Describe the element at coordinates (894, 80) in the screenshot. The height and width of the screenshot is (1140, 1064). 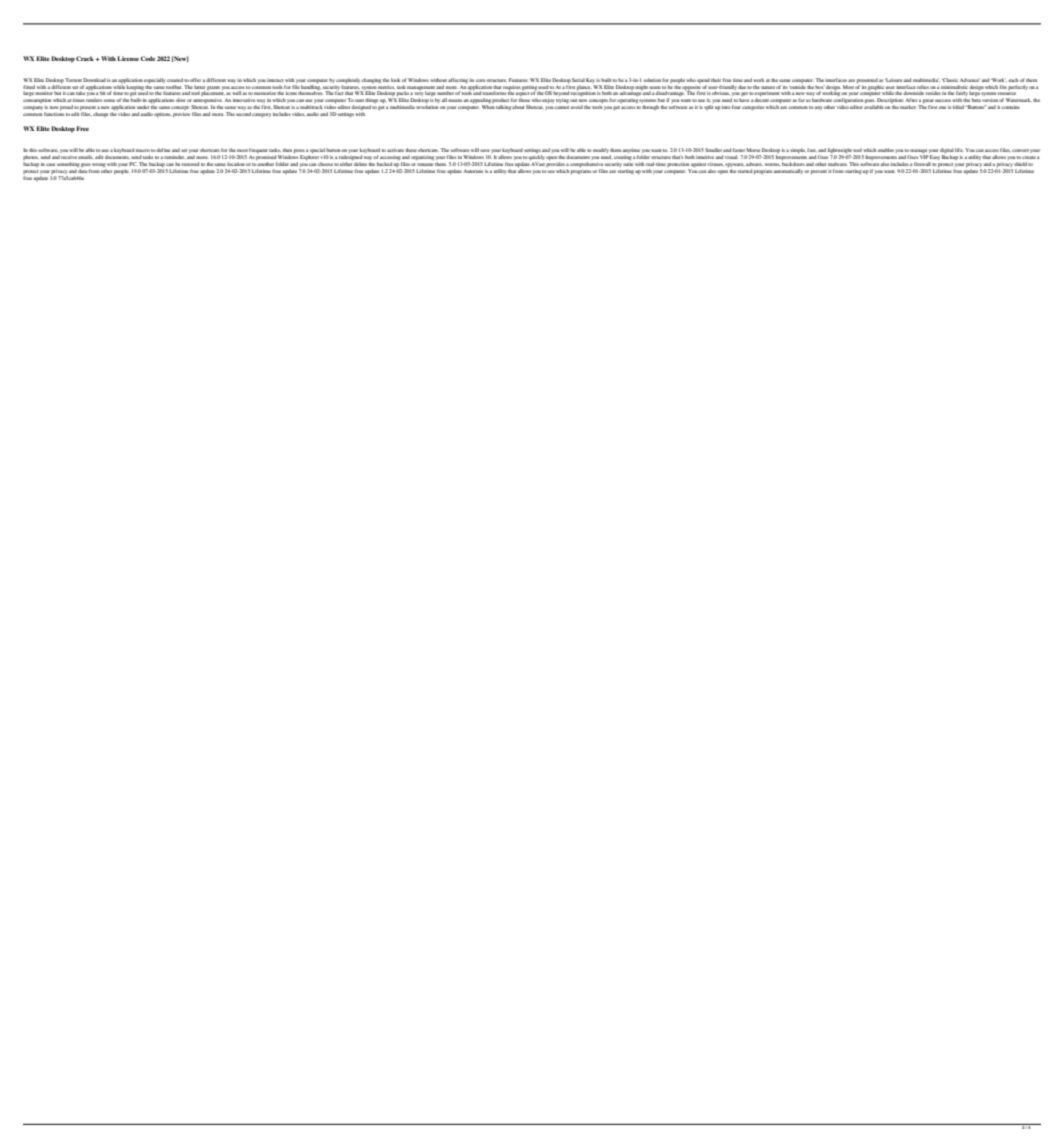
I see `Leisure` at that location.
